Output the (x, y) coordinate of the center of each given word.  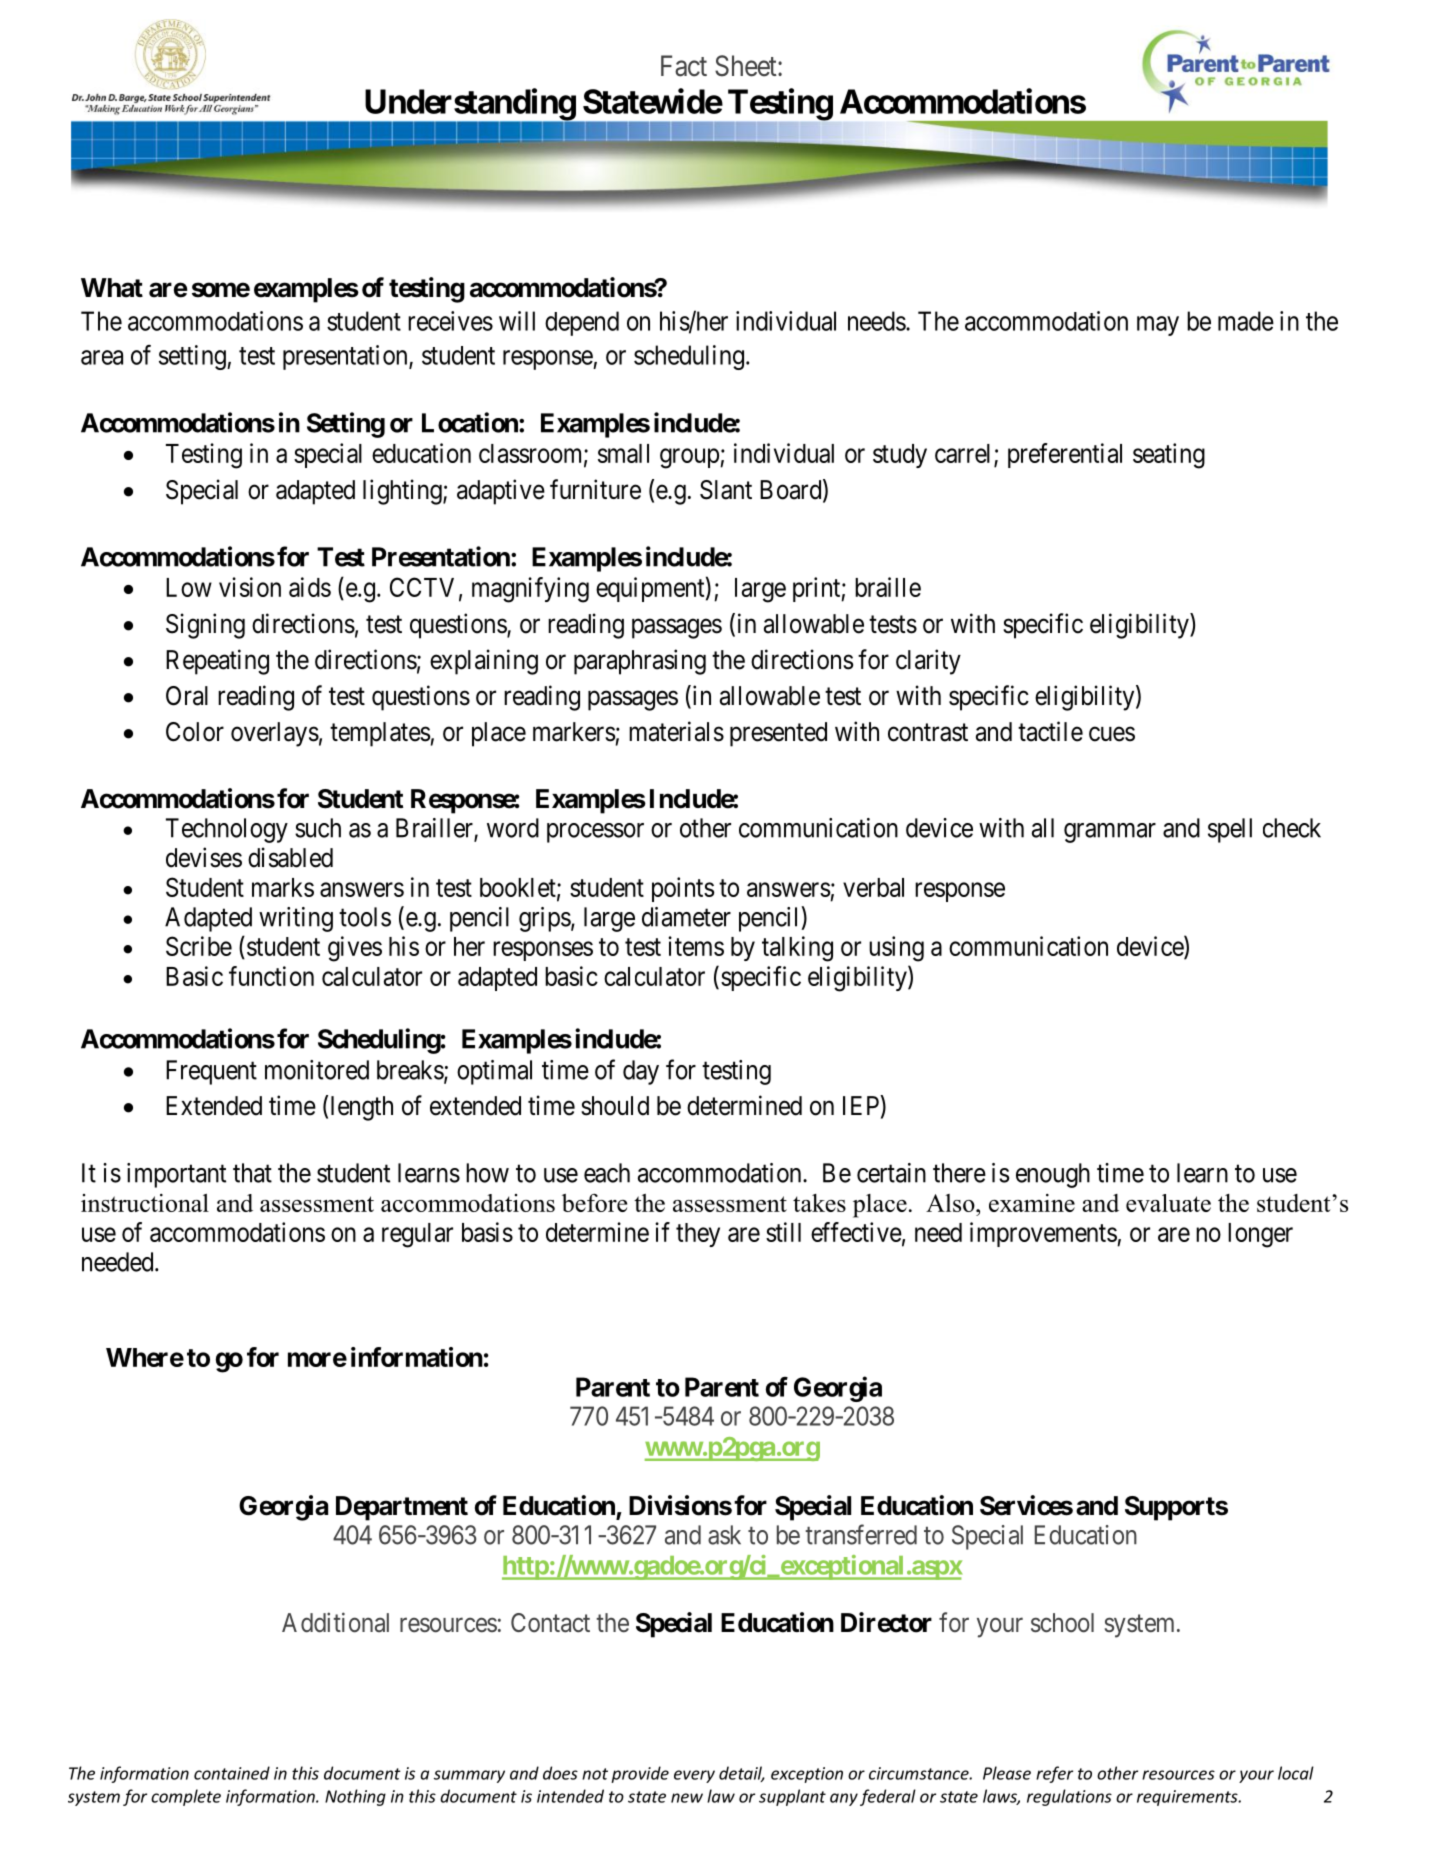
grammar (1110, 833)
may (1158, 326)
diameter (686, 917)
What (112, 288)
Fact (684, 66)
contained (232, 1773)
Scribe (199, 946)
